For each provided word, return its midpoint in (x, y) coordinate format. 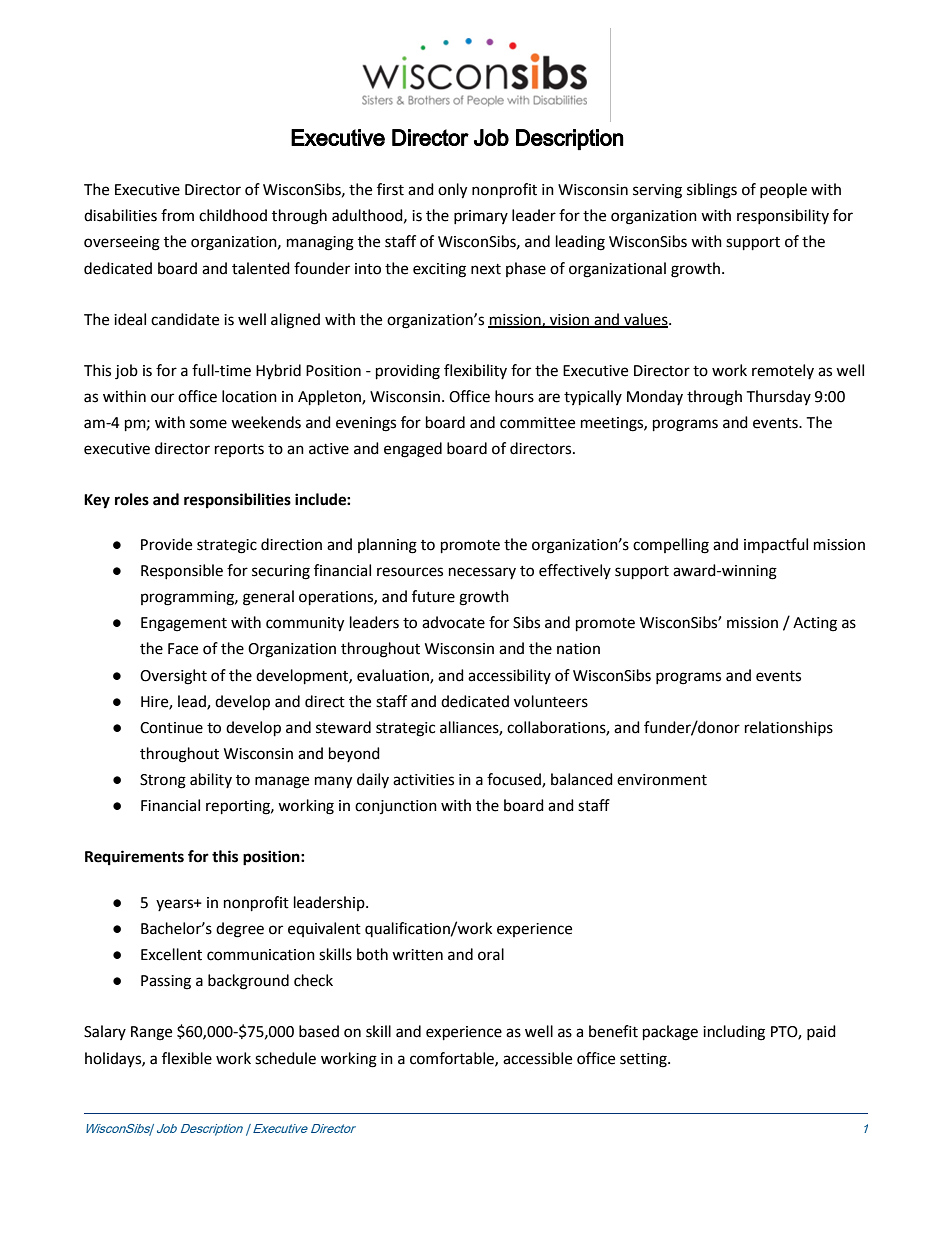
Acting (815, 624)
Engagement (184, 624)
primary (481, 217)
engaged (413, 450)
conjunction (396, 807)
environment (662, 780)
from (177, 215)
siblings (712, 191)
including (734, 1033)
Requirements (134, 858)
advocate (453, 622)
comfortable (453, 1059)
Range (151, 1033)
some (208, 424)
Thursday (778, 397)
